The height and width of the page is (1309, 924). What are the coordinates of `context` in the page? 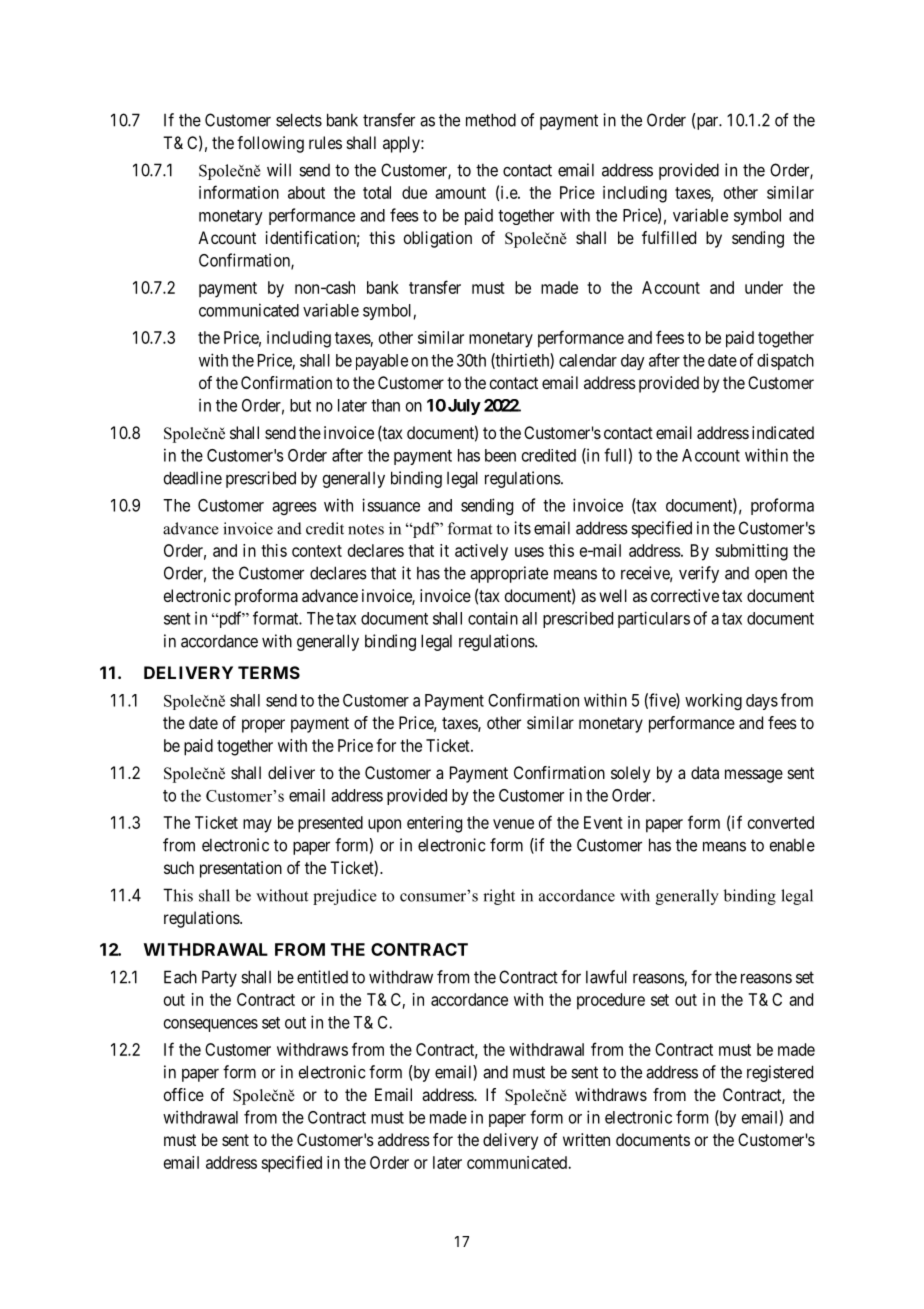 It's located at (317, 551).
